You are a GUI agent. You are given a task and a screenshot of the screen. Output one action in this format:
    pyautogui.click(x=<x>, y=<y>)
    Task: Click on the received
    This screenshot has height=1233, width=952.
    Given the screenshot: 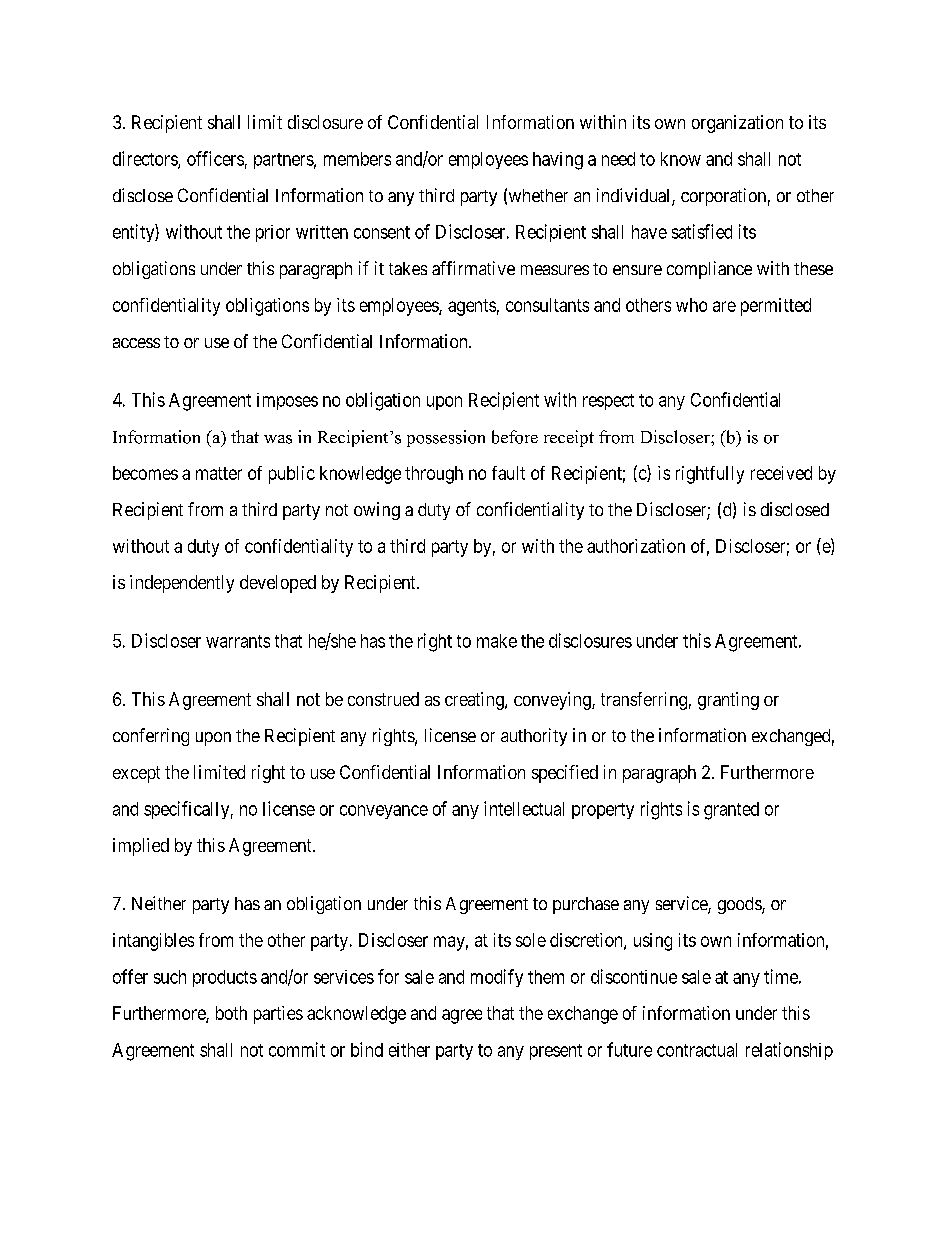 What is the action you would take?
    pyautogui.click(x=781, y=473)
